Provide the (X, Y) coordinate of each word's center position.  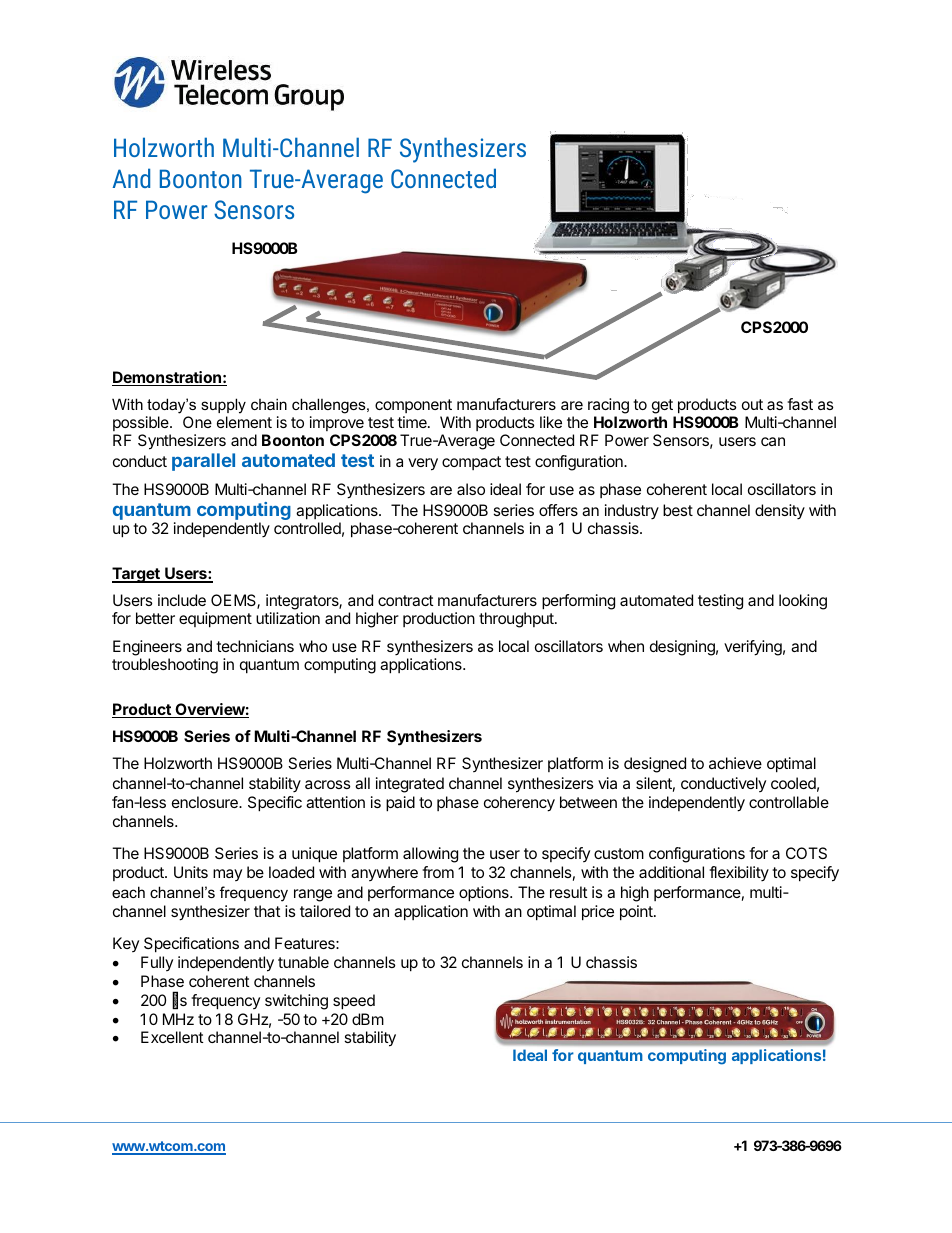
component (413, 406)
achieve (735, 763)
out (752, 404)
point (637, 913)
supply (223, 406)
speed (354, 1002)
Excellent (172, 1037)
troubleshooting (165, 666)
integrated (410, 785)
